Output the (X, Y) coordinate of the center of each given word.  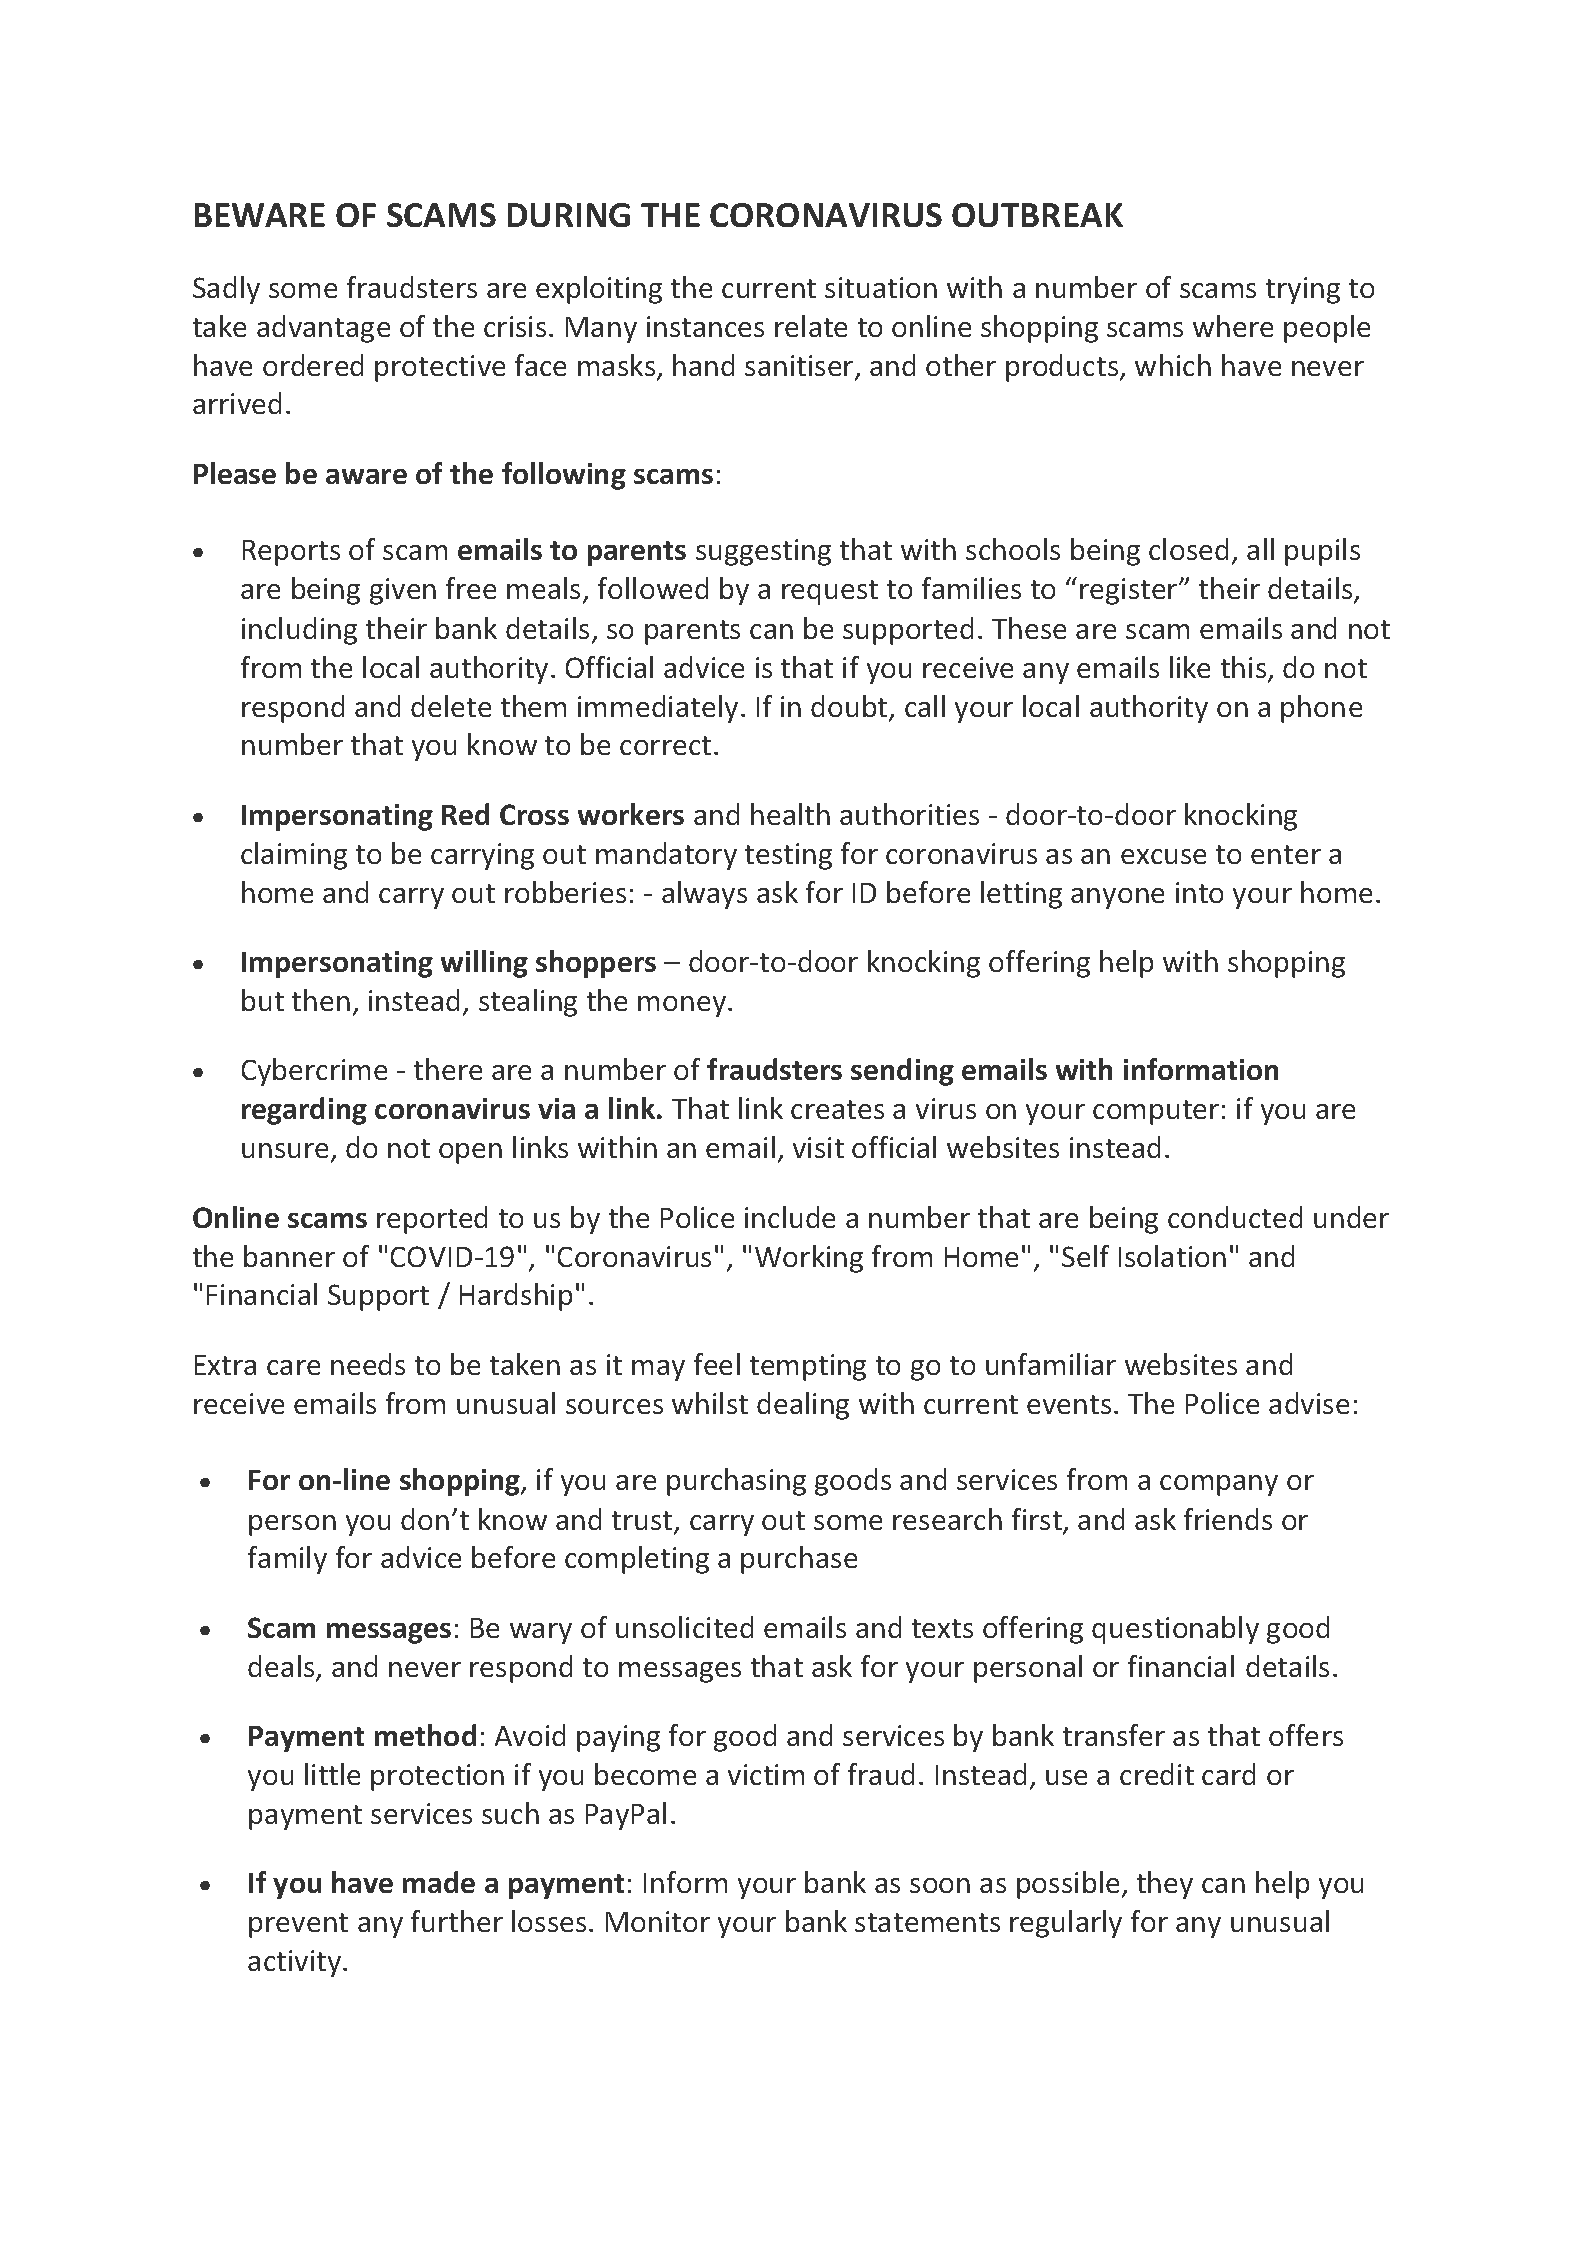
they (1165, 1885)
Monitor (658, 1921)
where (1233, 326)
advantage (323, 329)
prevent (298, 1925)
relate (811, 326)
